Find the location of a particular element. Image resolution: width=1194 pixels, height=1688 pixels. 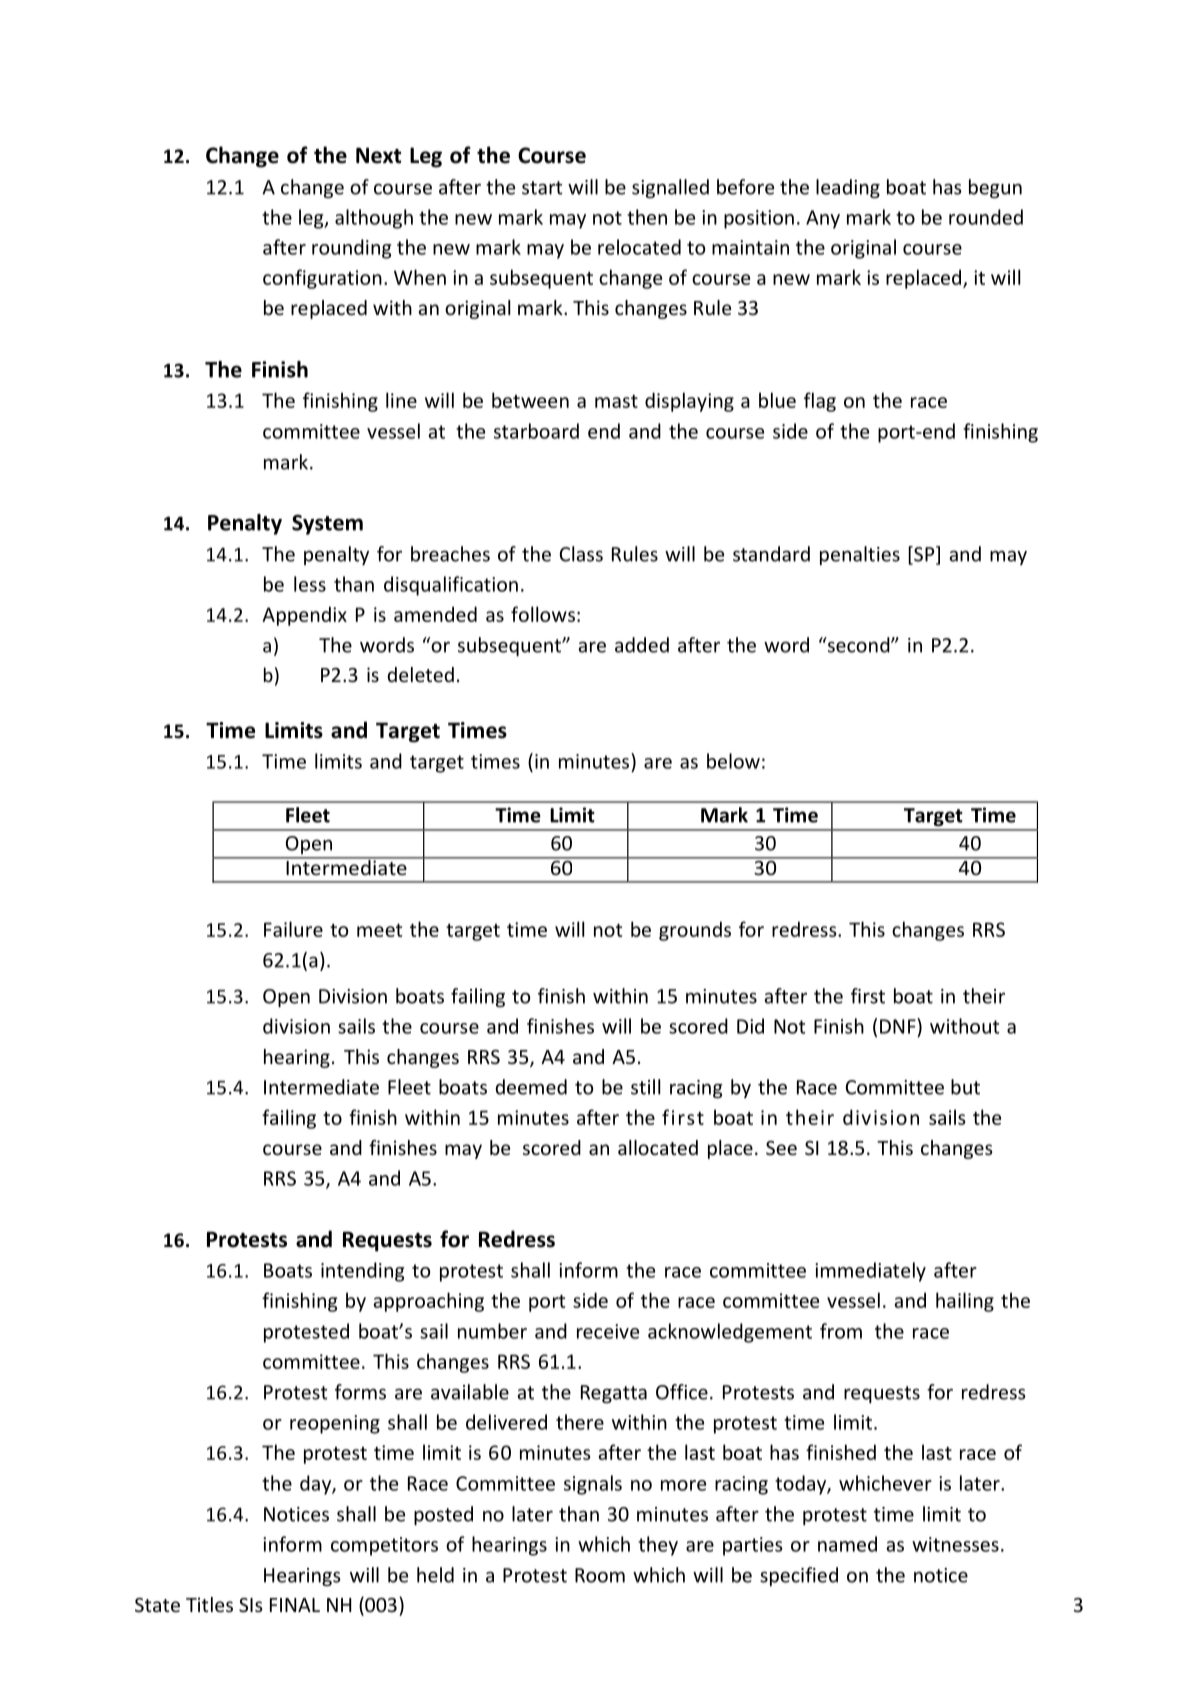

receive is located at coordinates (608, 1331).
